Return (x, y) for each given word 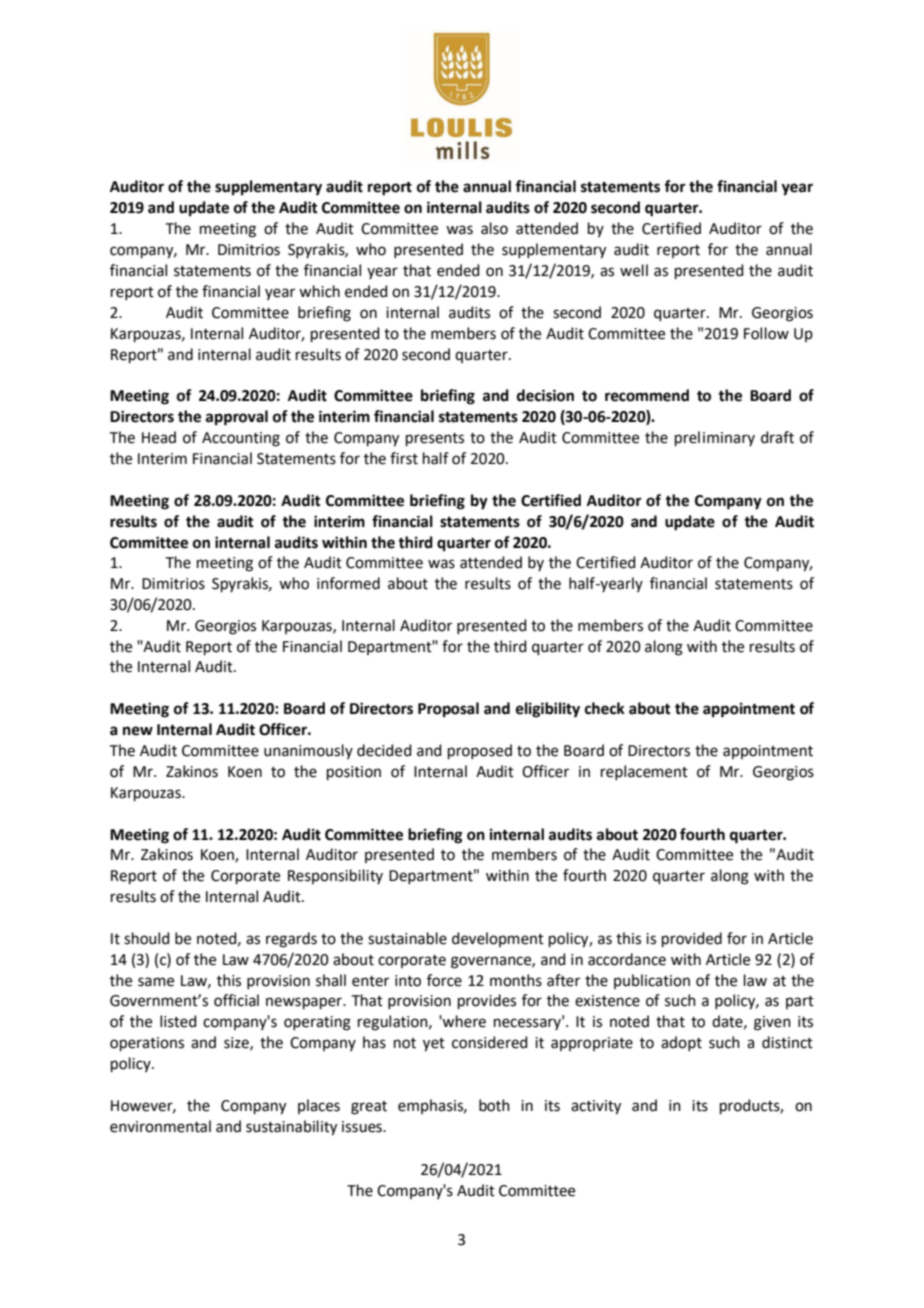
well (634, 270)
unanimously (308, 751)
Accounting (241, 439)
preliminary (715, 438)
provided (692, 939)
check (605, 708)
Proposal (448, 710)
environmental (160, 1126)
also (494, 228)
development (498, 939)
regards (291, 940)
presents (435, 439)
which (319, 291)
